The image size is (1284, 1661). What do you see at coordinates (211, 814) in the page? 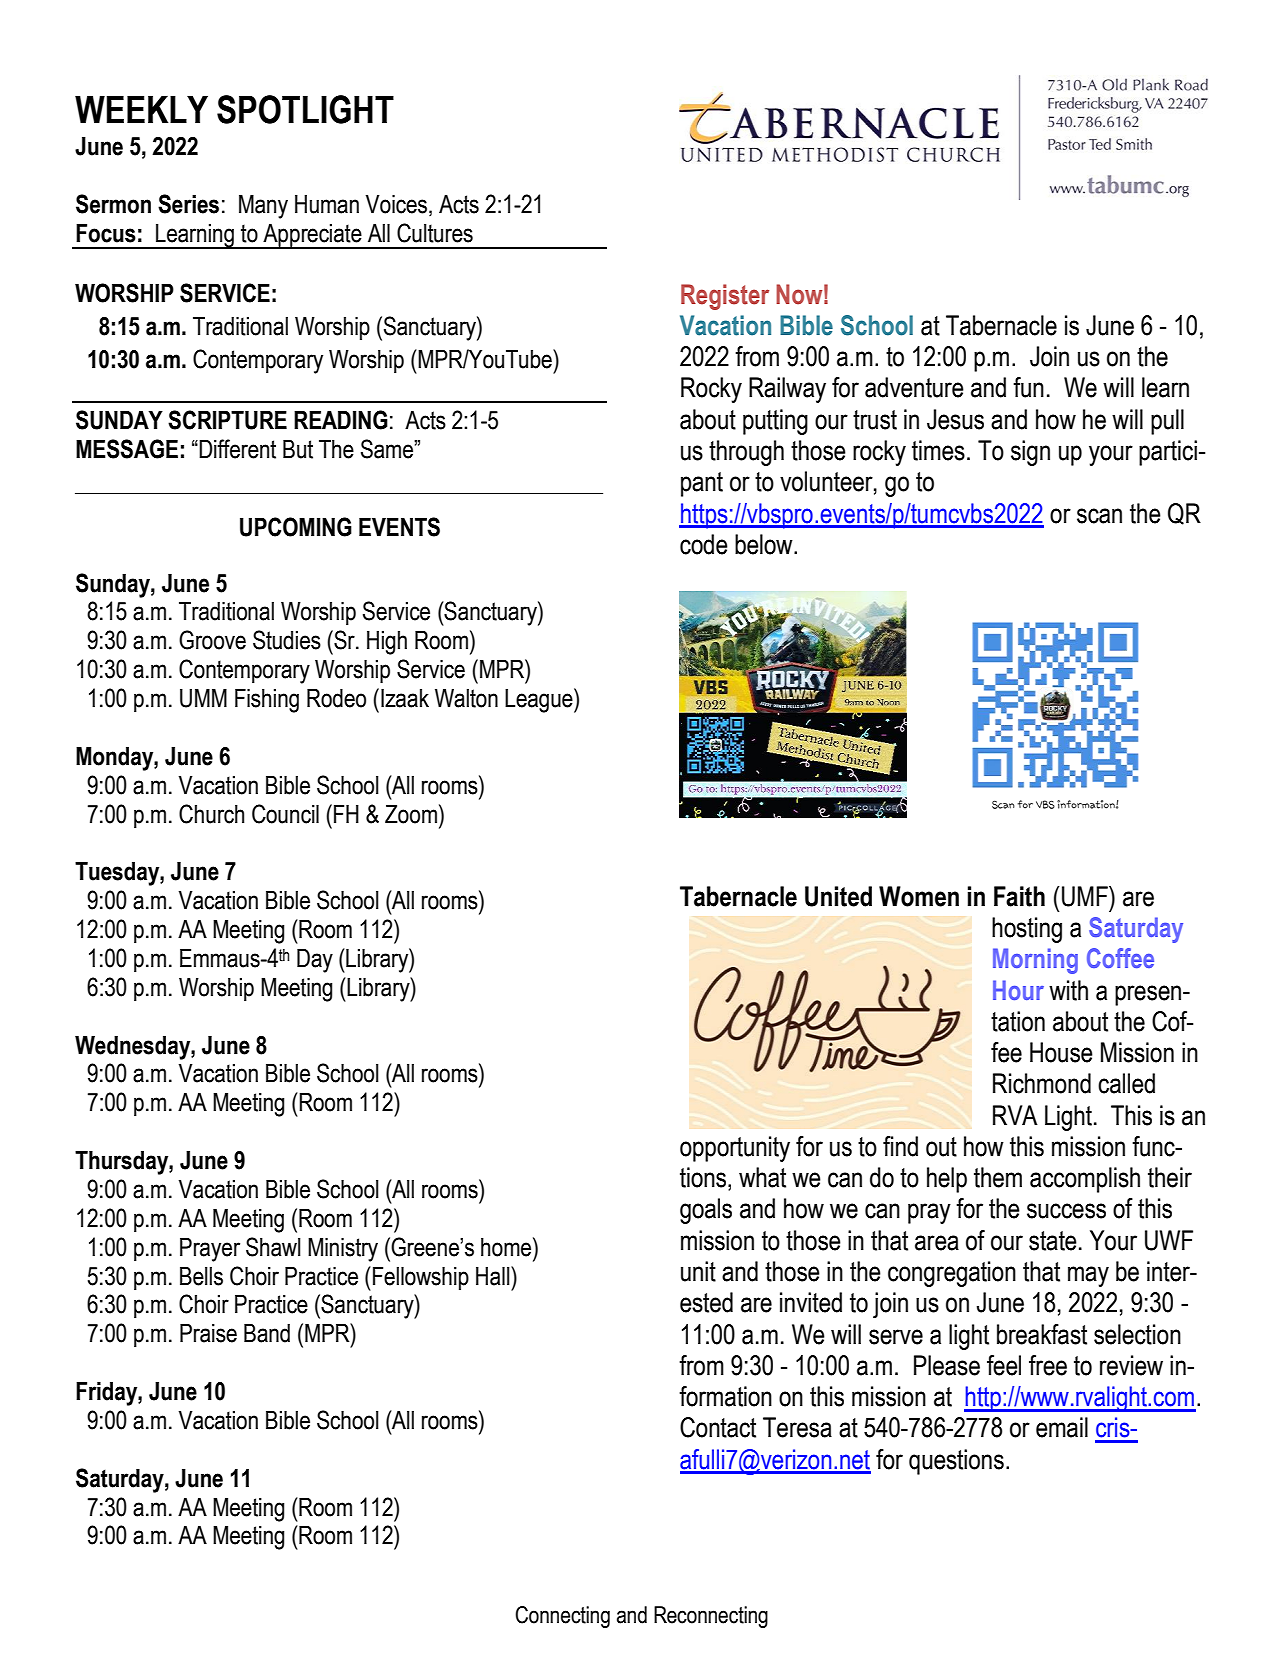
I see `Church` at bounding box center [211, 814].
